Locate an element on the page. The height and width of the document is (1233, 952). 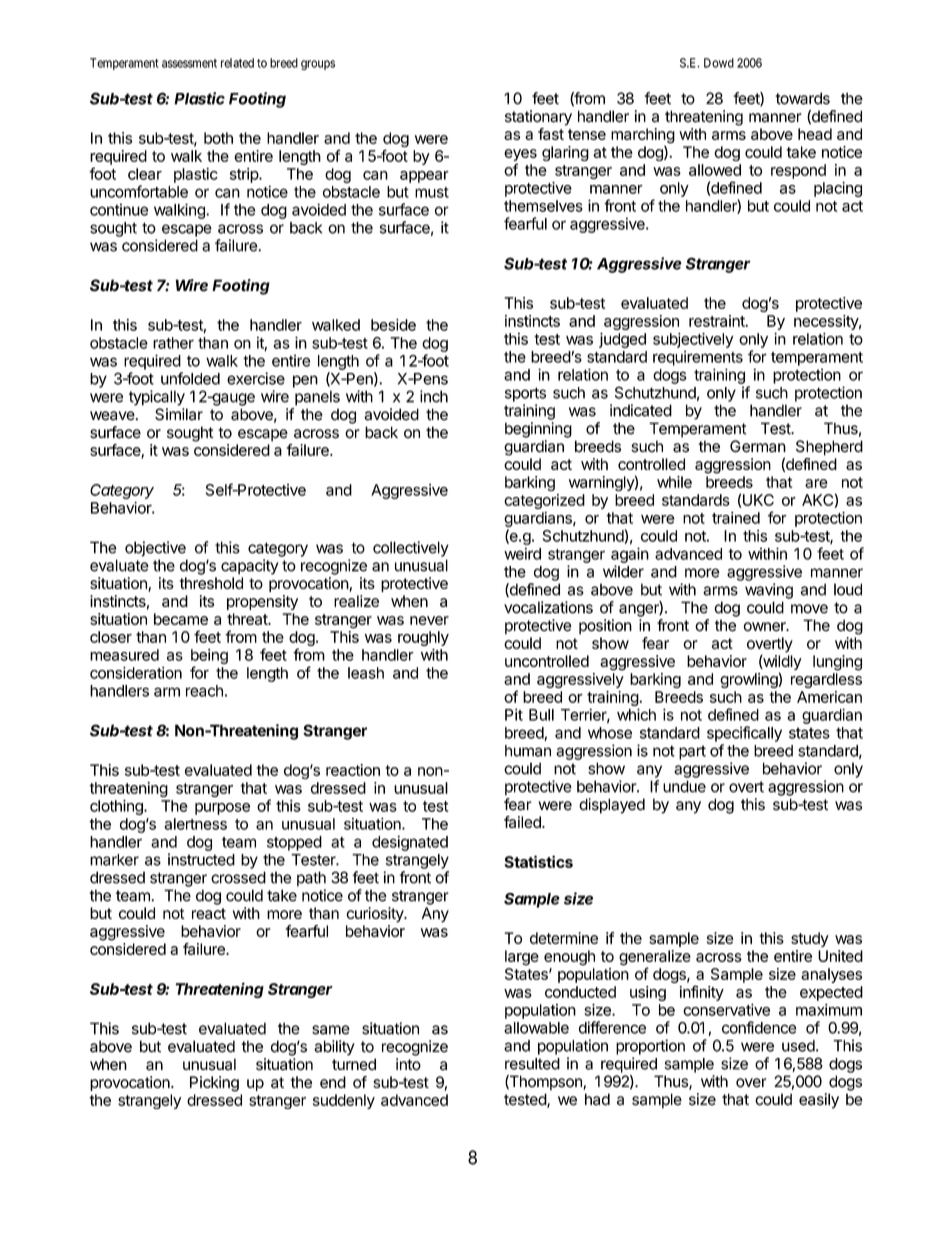
threshold is located at coordinates (211, 583).
